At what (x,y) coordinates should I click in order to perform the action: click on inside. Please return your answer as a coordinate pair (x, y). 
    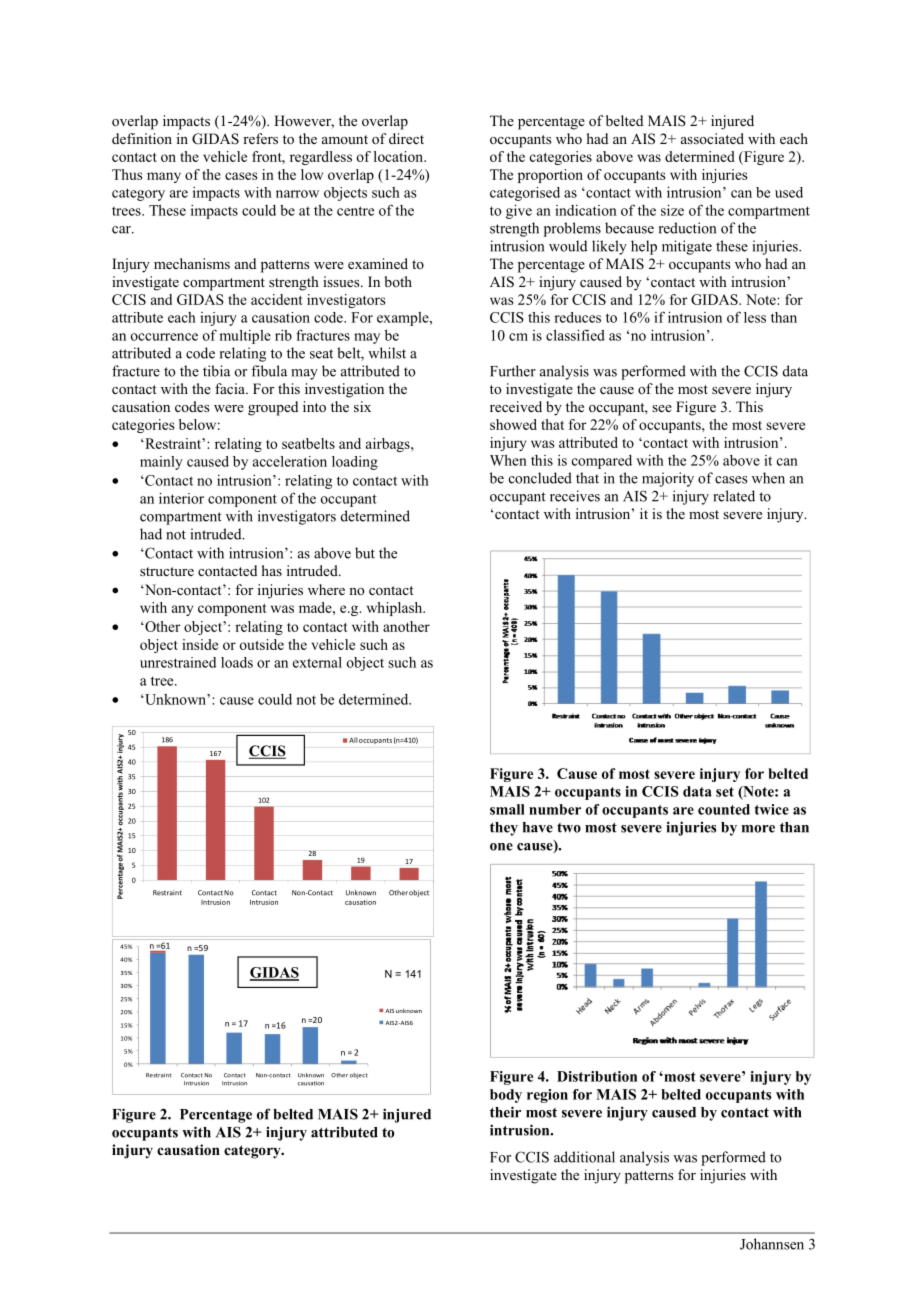
    Looking at the image, I should click on (200, 644).
